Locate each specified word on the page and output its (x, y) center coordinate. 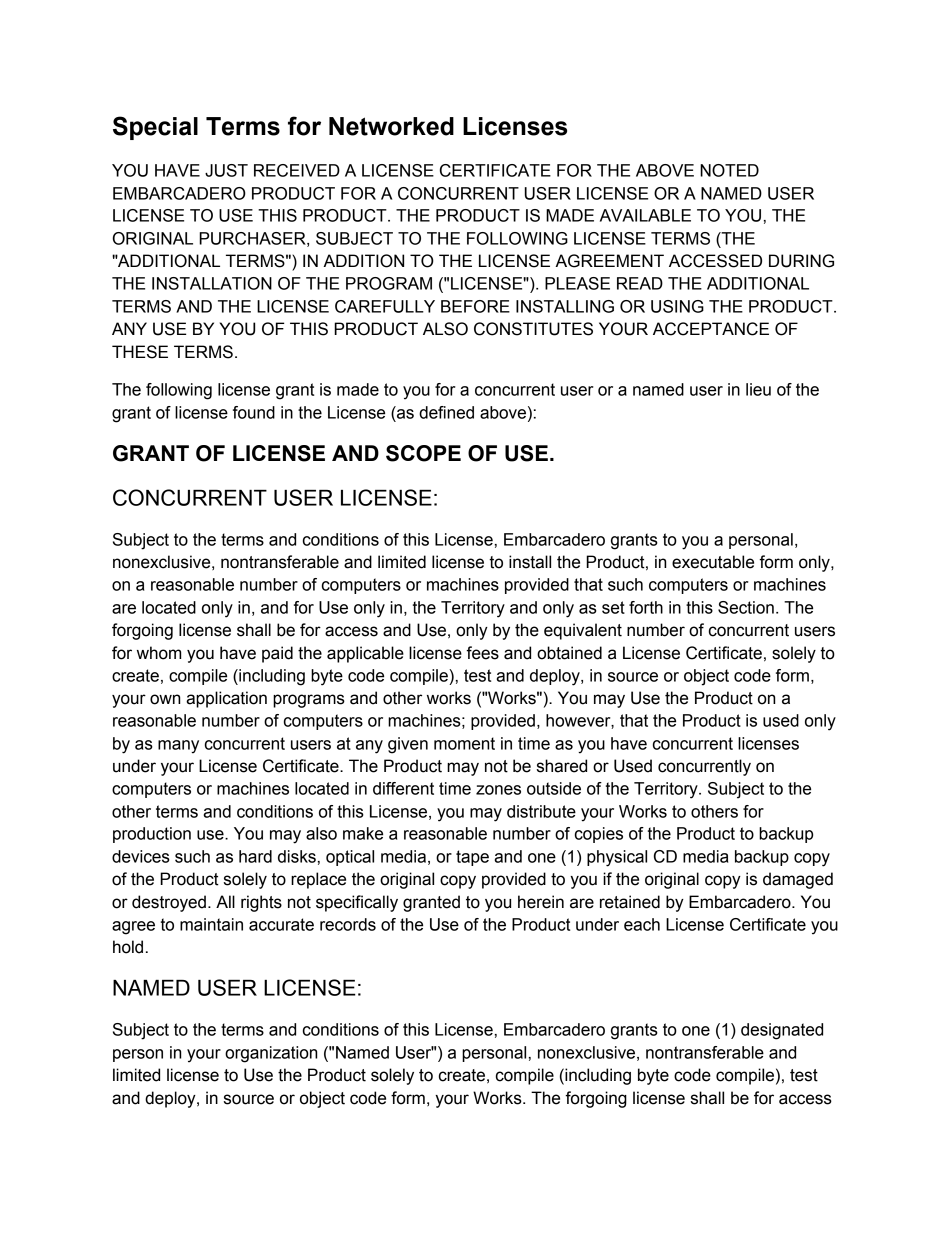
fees (482, 653)
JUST (226, 170)
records (348, 924)
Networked (391, 126)
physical (617, 858)
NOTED (729, 170)
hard (255, 856)
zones (498, 790)
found (254, 412)
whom (159, 653)
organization (271, 1054)
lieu (758, 389)
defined (446, 412)
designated (782, 1031)
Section (746, 607)
